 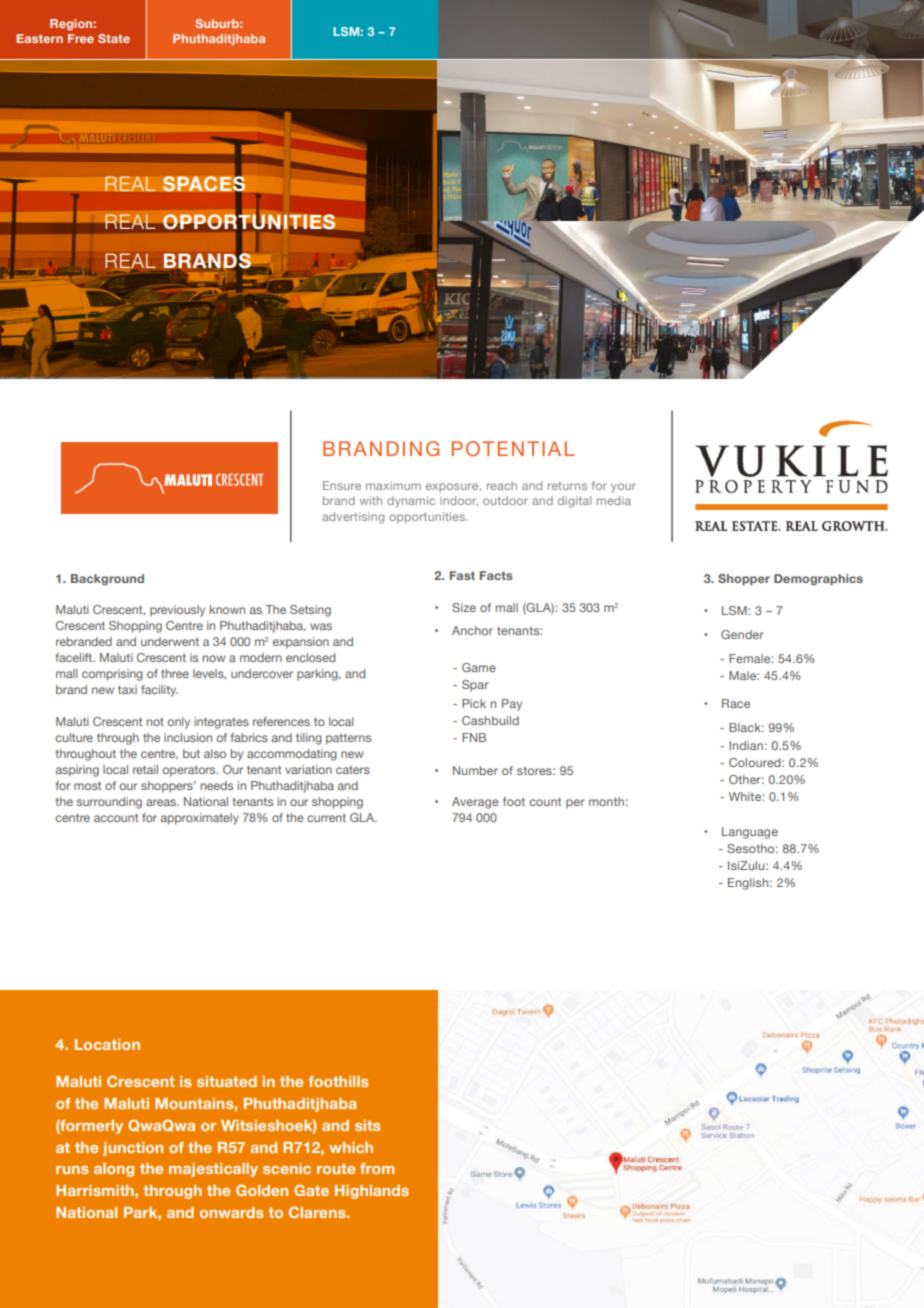 I want to click on foothills, so click(x=338, y=1081).
